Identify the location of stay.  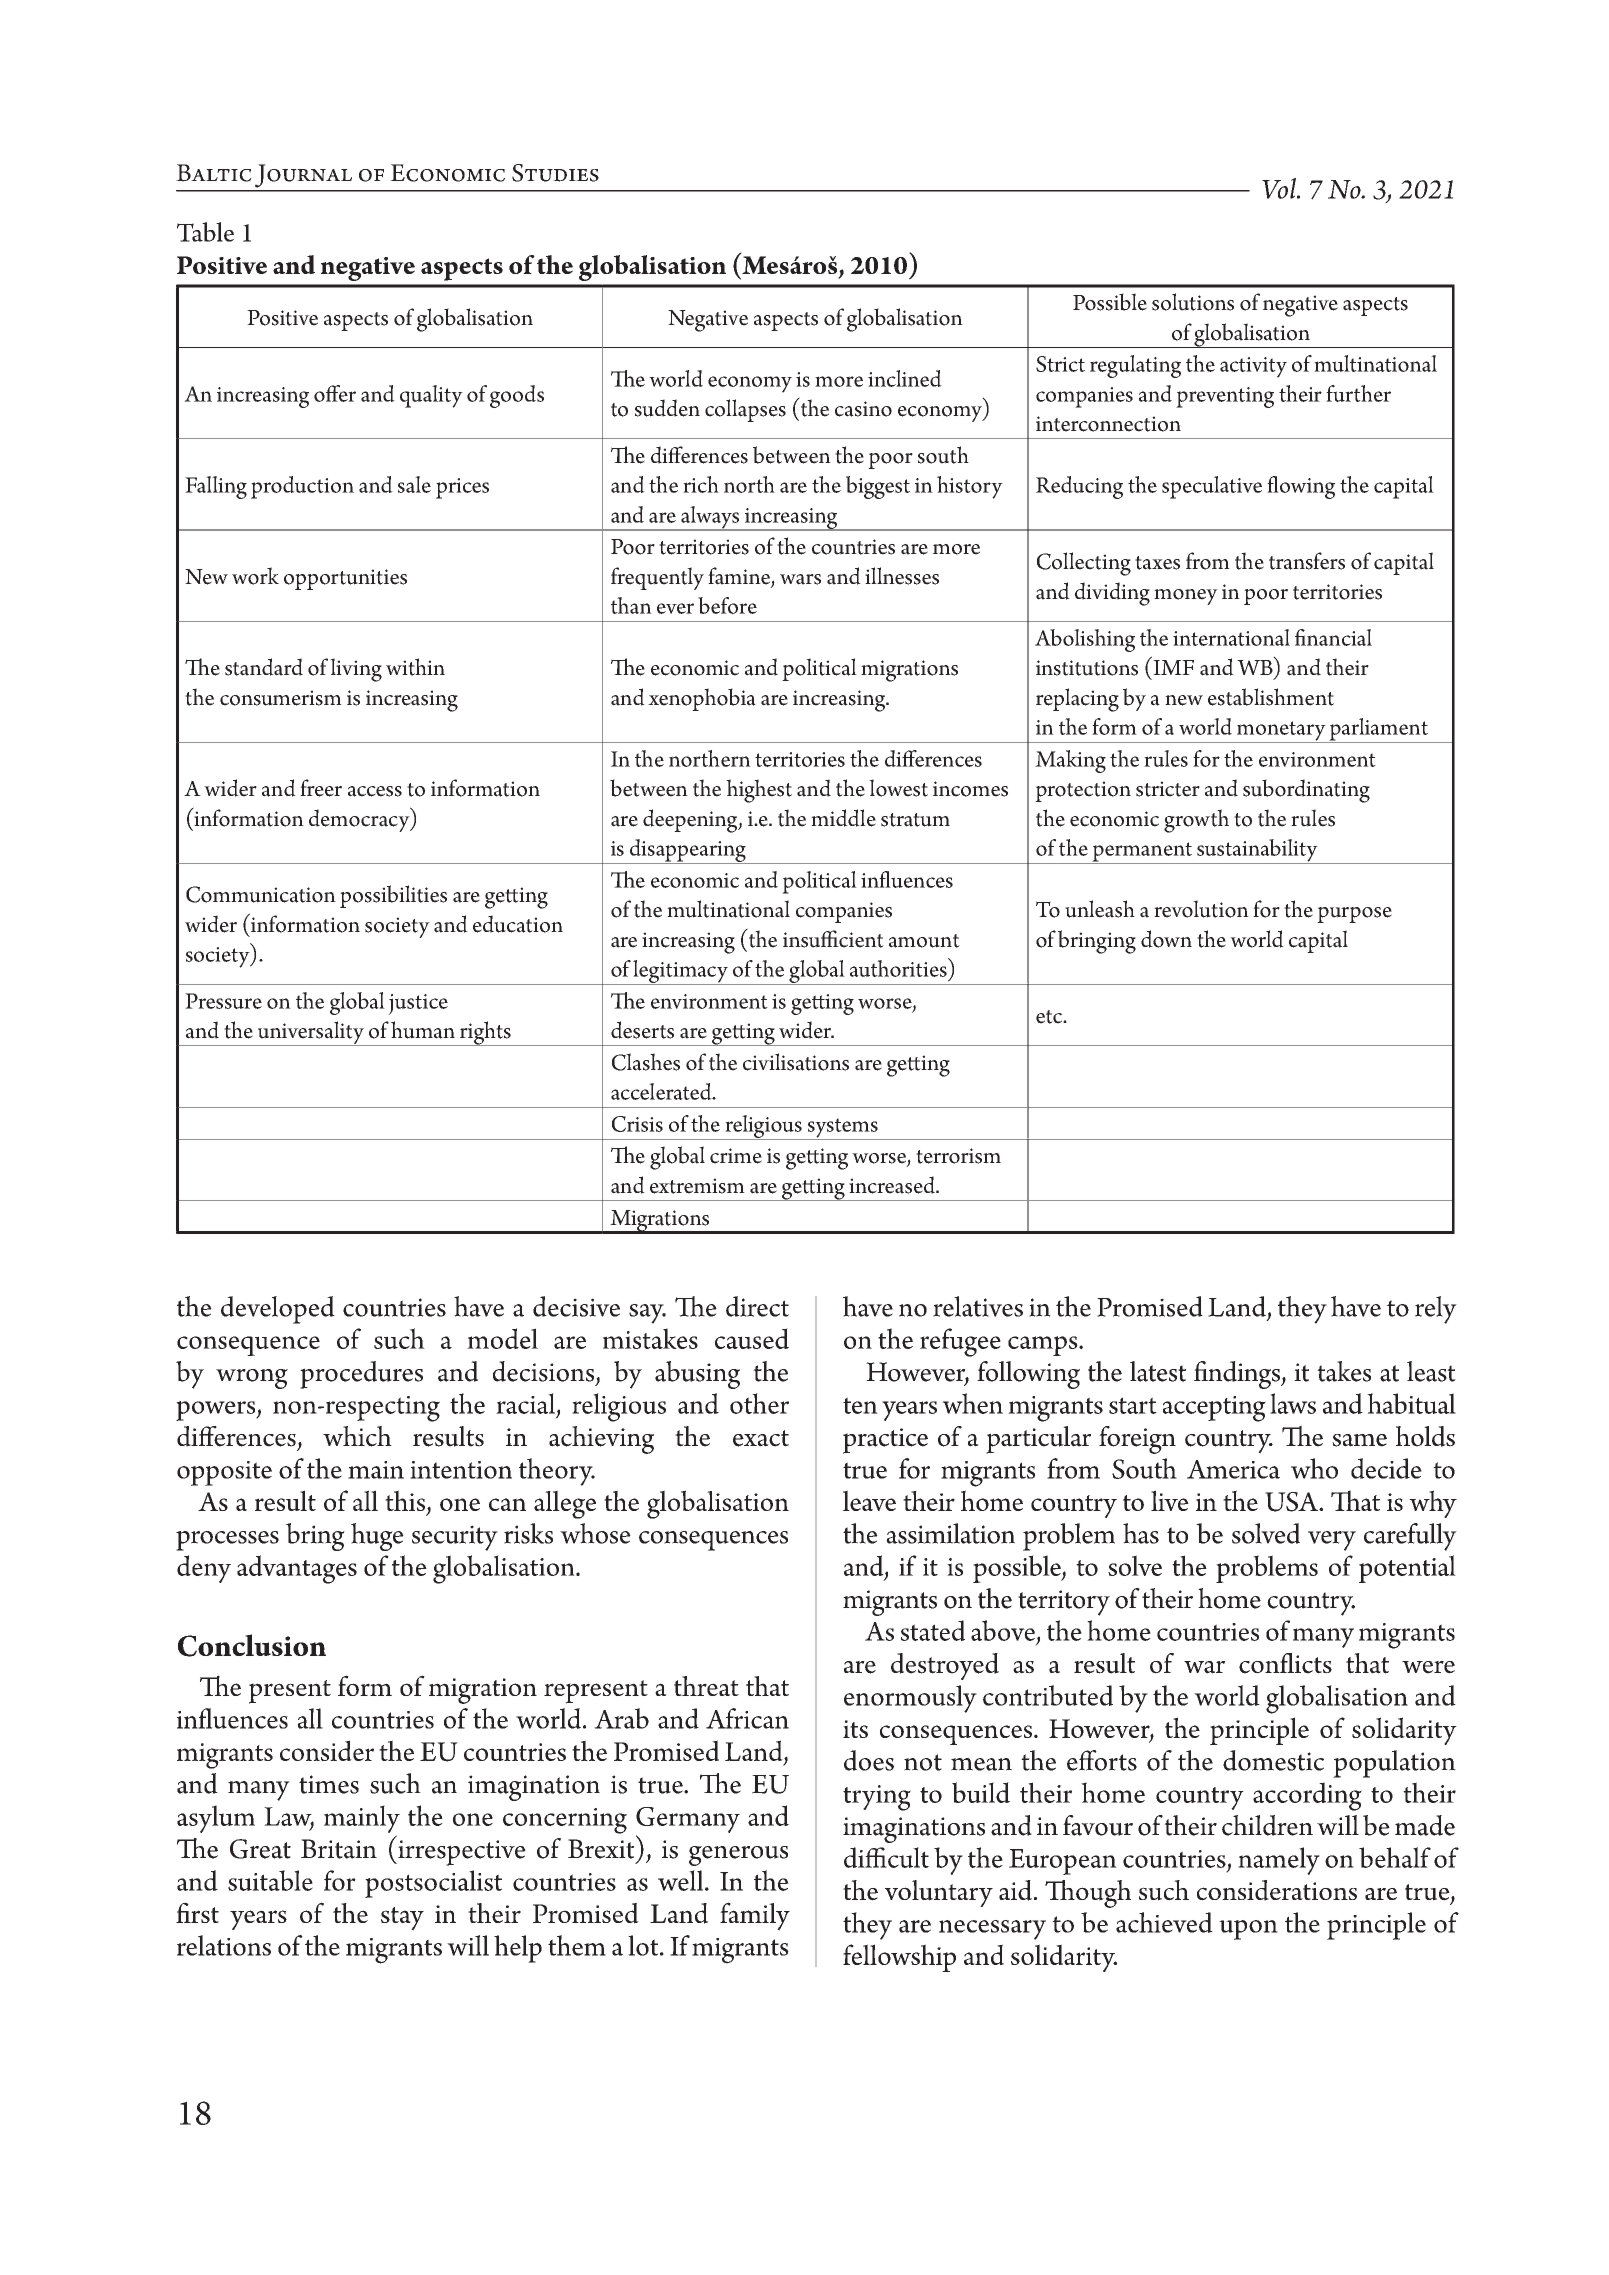
(402, 1919).
